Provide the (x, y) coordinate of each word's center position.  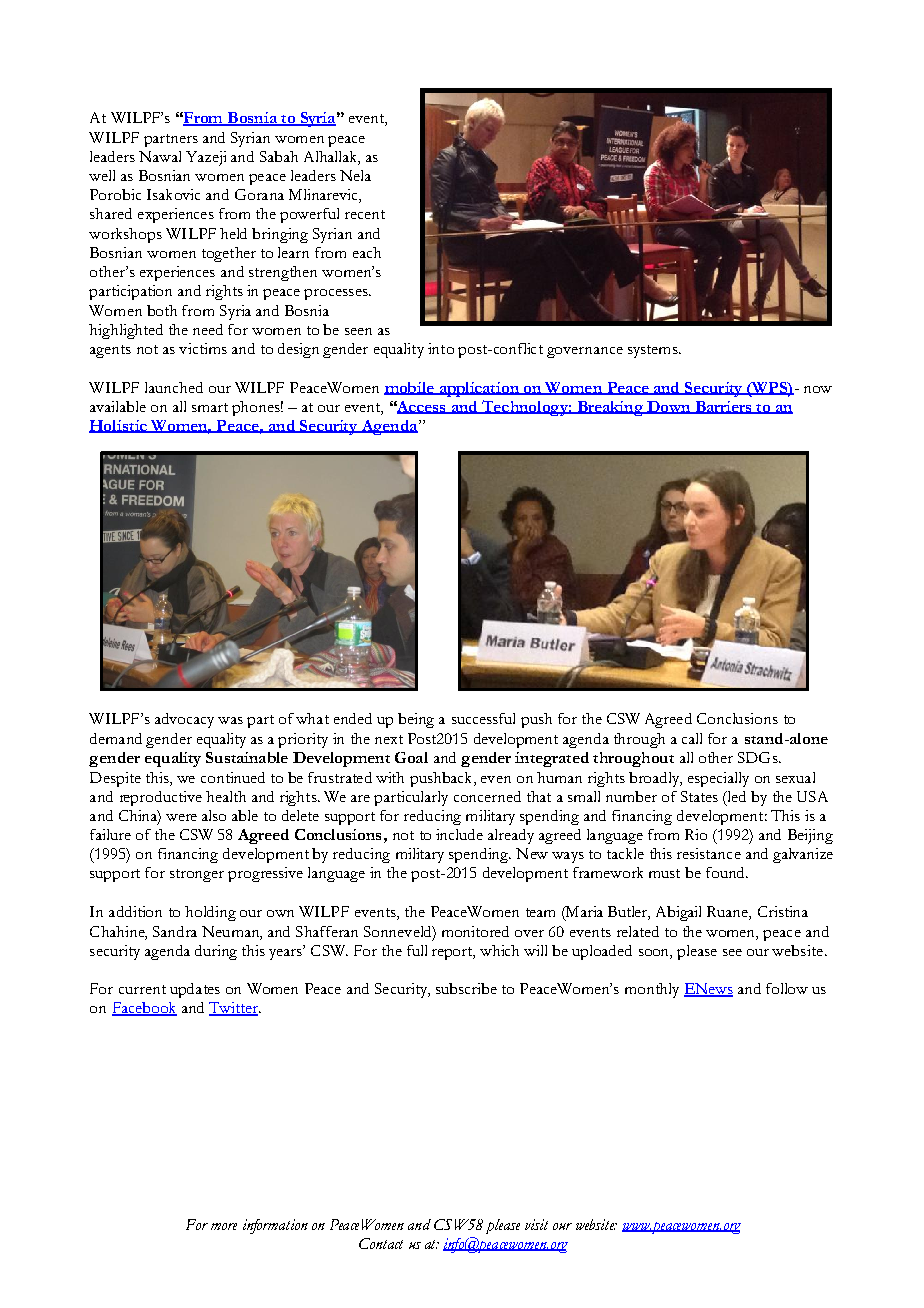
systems (654, 351)
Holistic (119, 426)
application (479, 389)
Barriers (723, 407)
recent (365, 214)
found (726, 872)
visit (536, 1224)
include (459, 834)
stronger (197, 875)
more (224, 1226)
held (233, 233)
